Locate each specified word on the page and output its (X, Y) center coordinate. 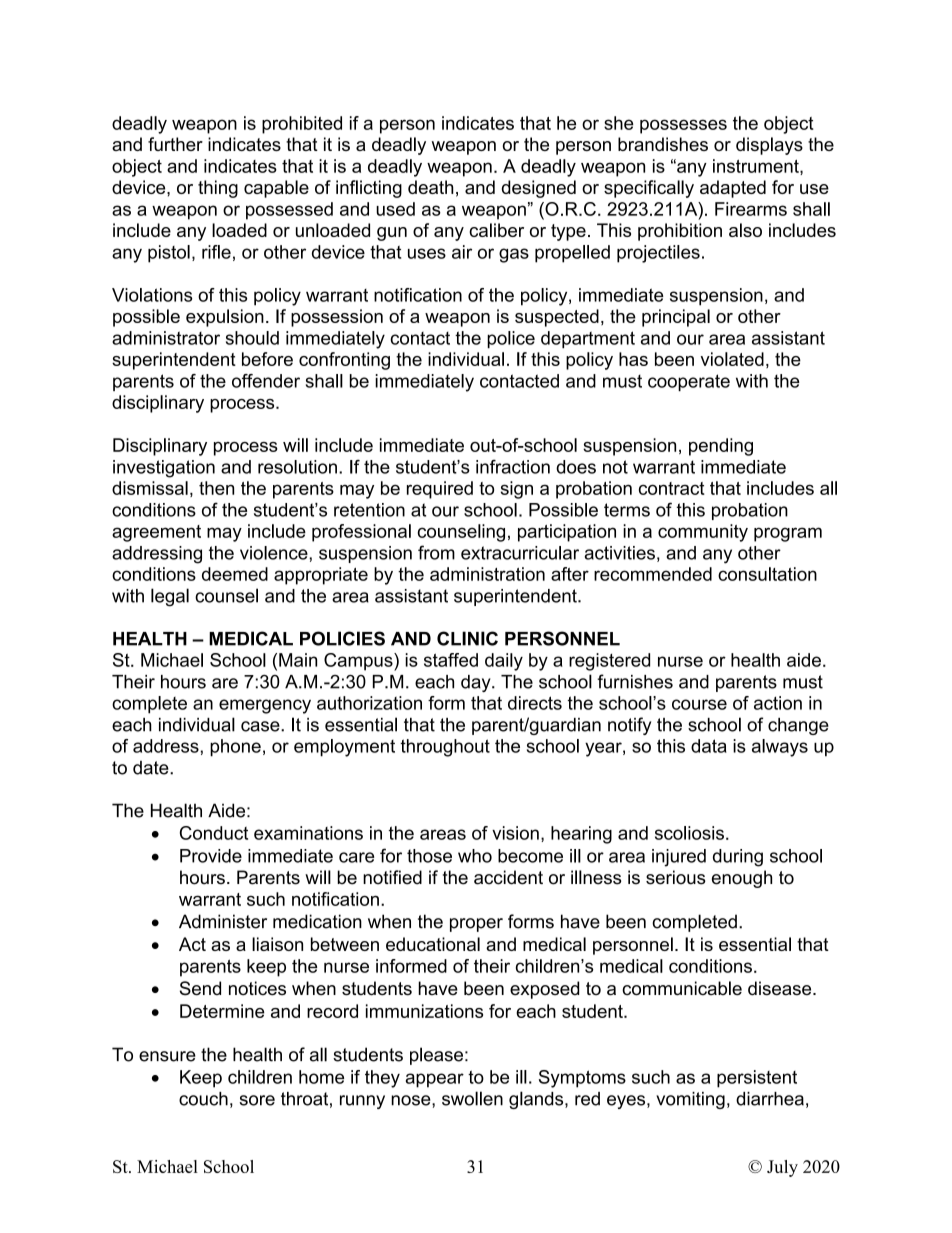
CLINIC (467, 638)
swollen (472, 1098)
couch (203, 1099)
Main (298, 660)
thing (218, 189)
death (431, 187)
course (699, 704)
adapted (733, 189)
